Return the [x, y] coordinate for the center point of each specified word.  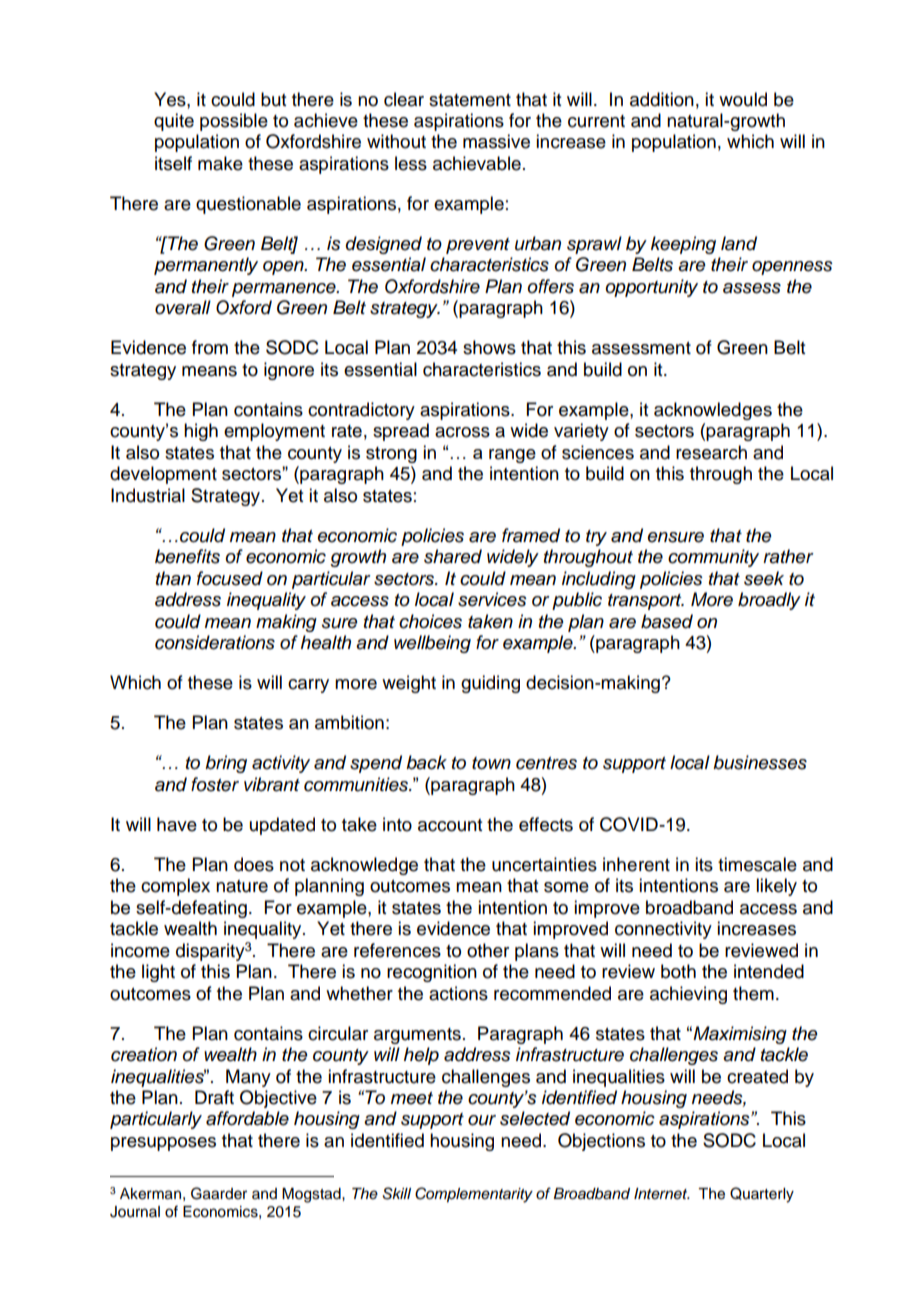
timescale [757, 864]
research [711, 452]
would [743, 99]
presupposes [163, 1144]
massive [496, 141]
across [462, 432]
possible [234, 122]
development [163, 475]
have [177, 824]
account [450, 825]
